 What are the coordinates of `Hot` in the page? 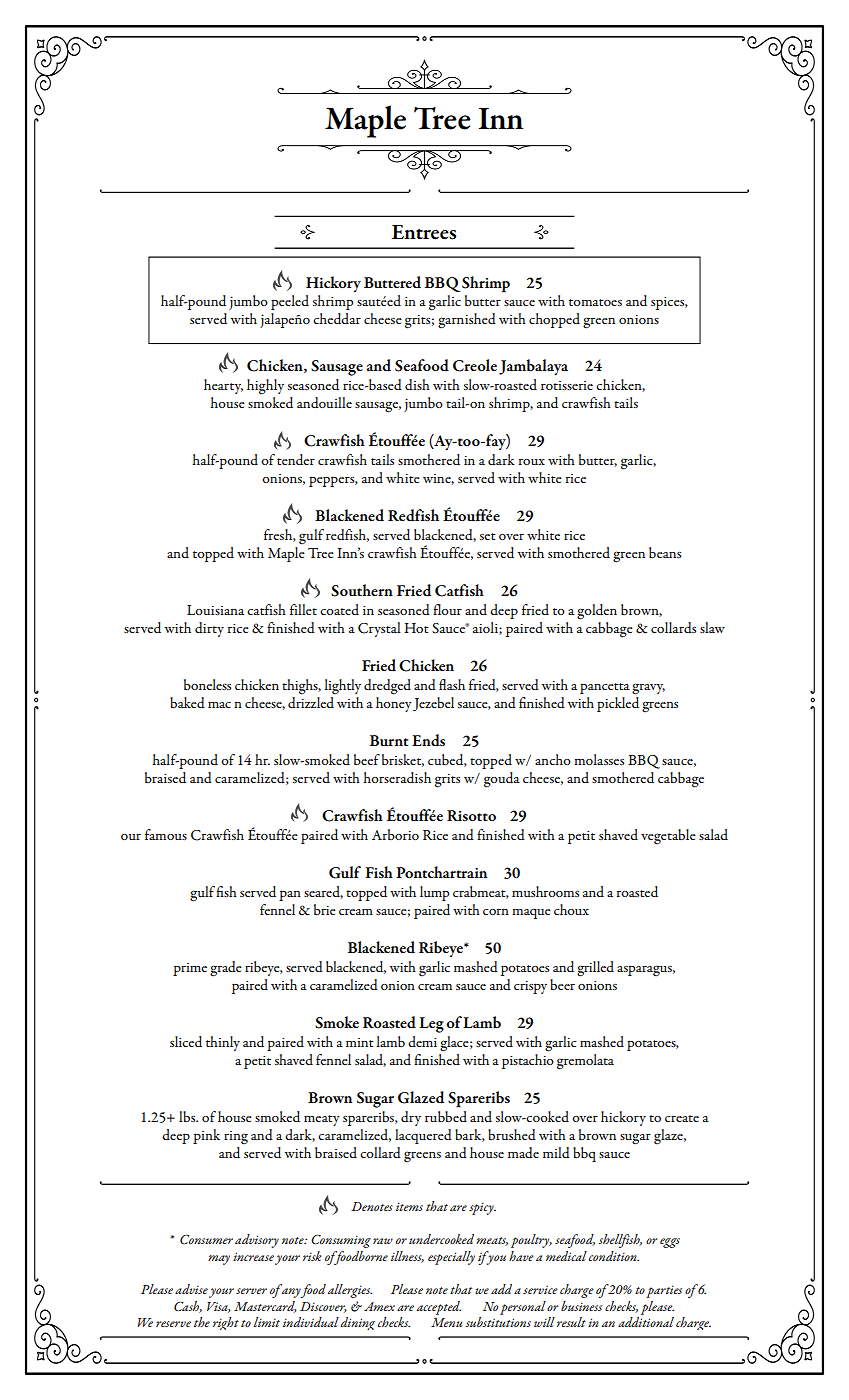 It's located at (416, 628).
